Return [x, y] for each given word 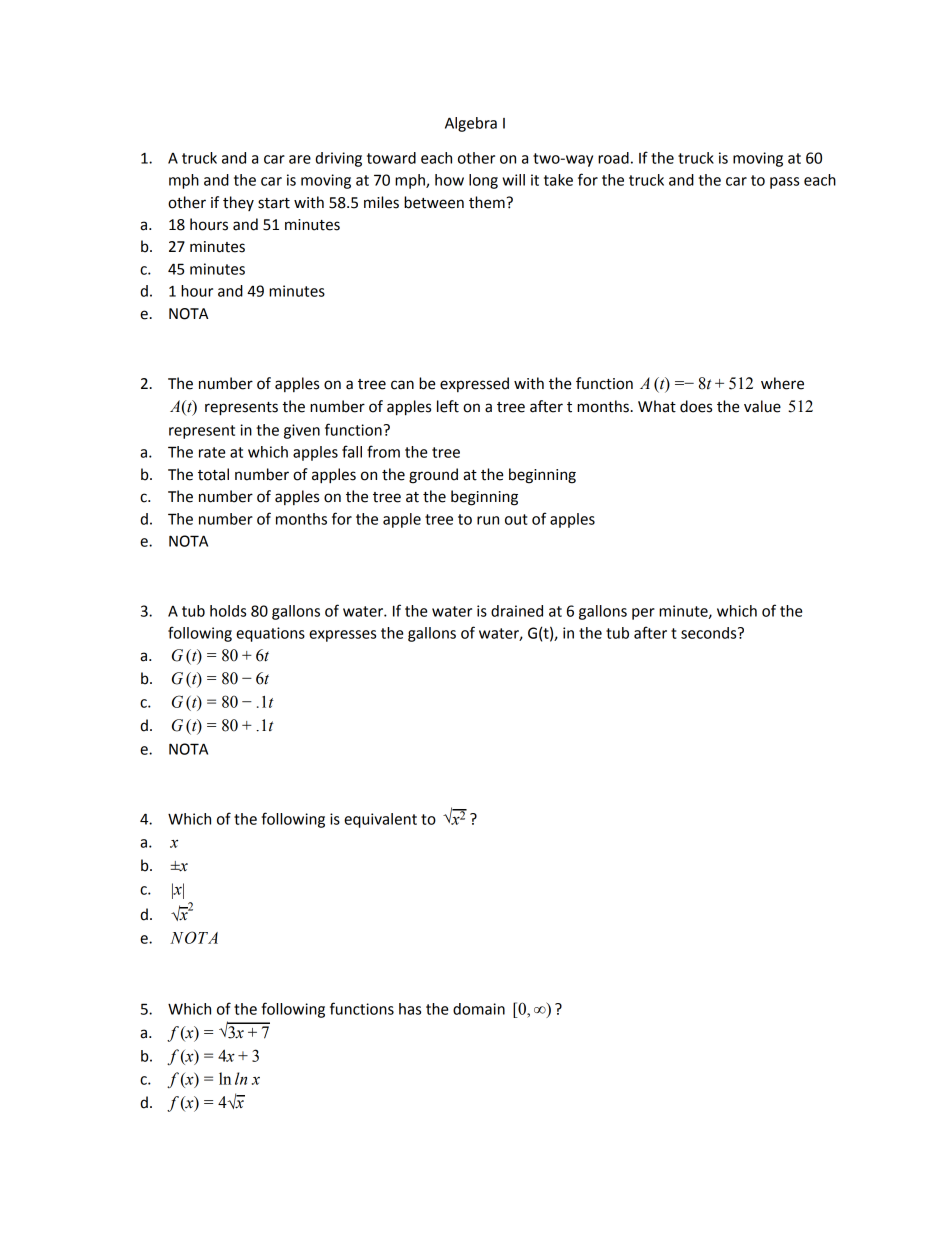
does [696, 406]
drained [517, 611]
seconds [710, 633]
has [410, 1009]
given [302, 431]
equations [270, 634]
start [274, 203]
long [483, 181]
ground [433, 476]
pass [784, 183]
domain [479, 1009]
